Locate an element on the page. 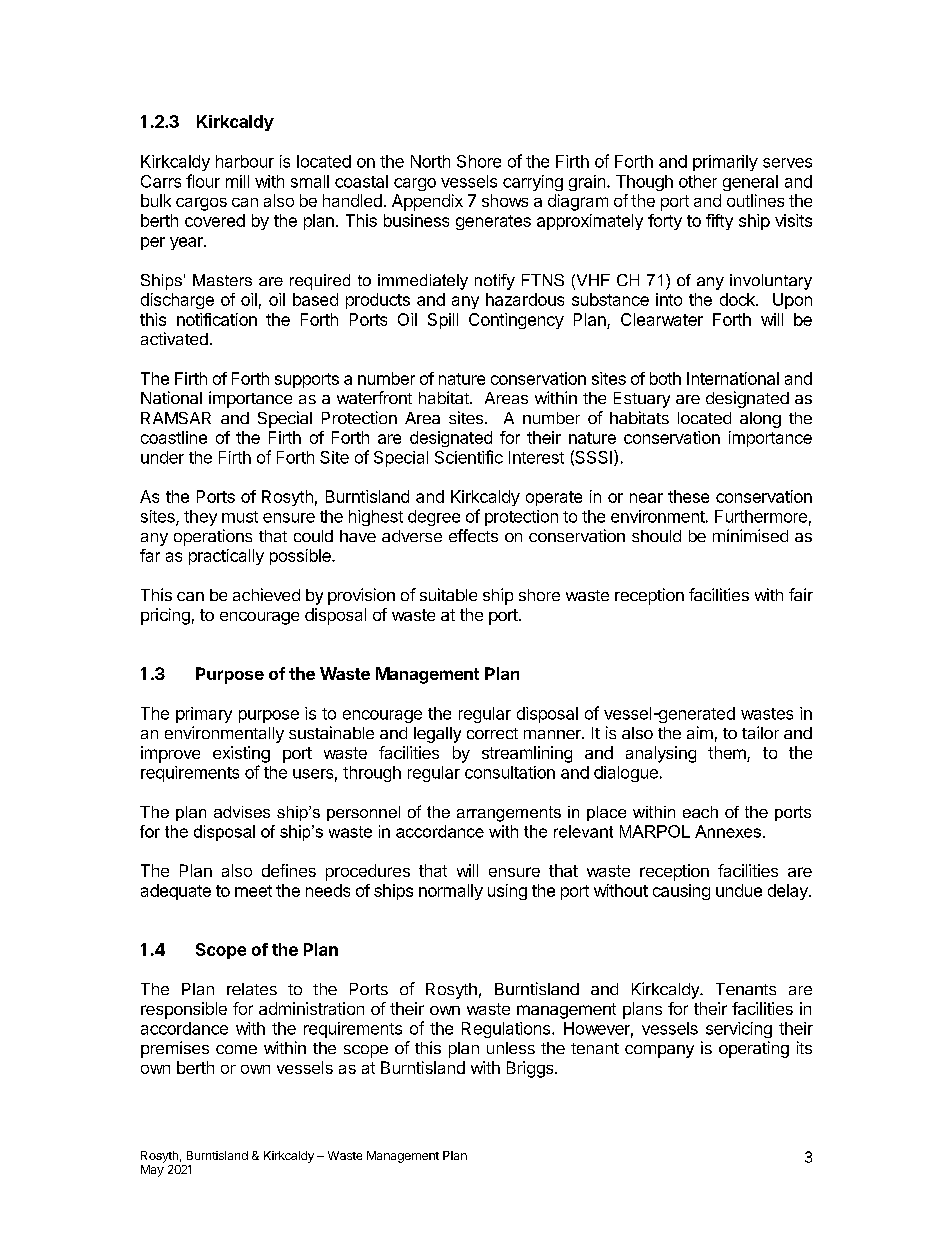 Image resolution: width=952 pixels, height=1233 pixels. mill is located at coordinates (237, 181).
